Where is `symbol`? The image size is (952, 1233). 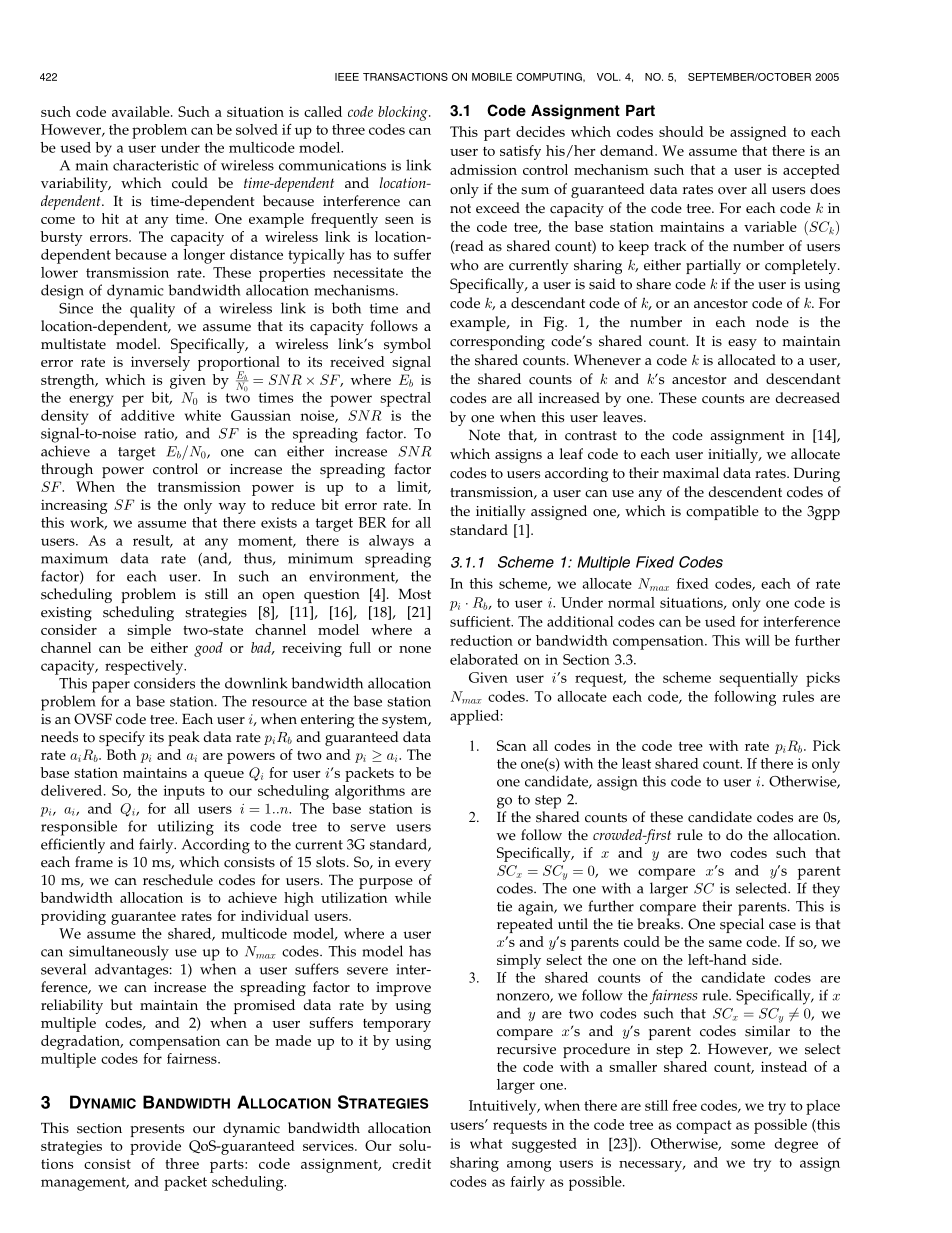 symbol is located at coordinates (407, 345).
